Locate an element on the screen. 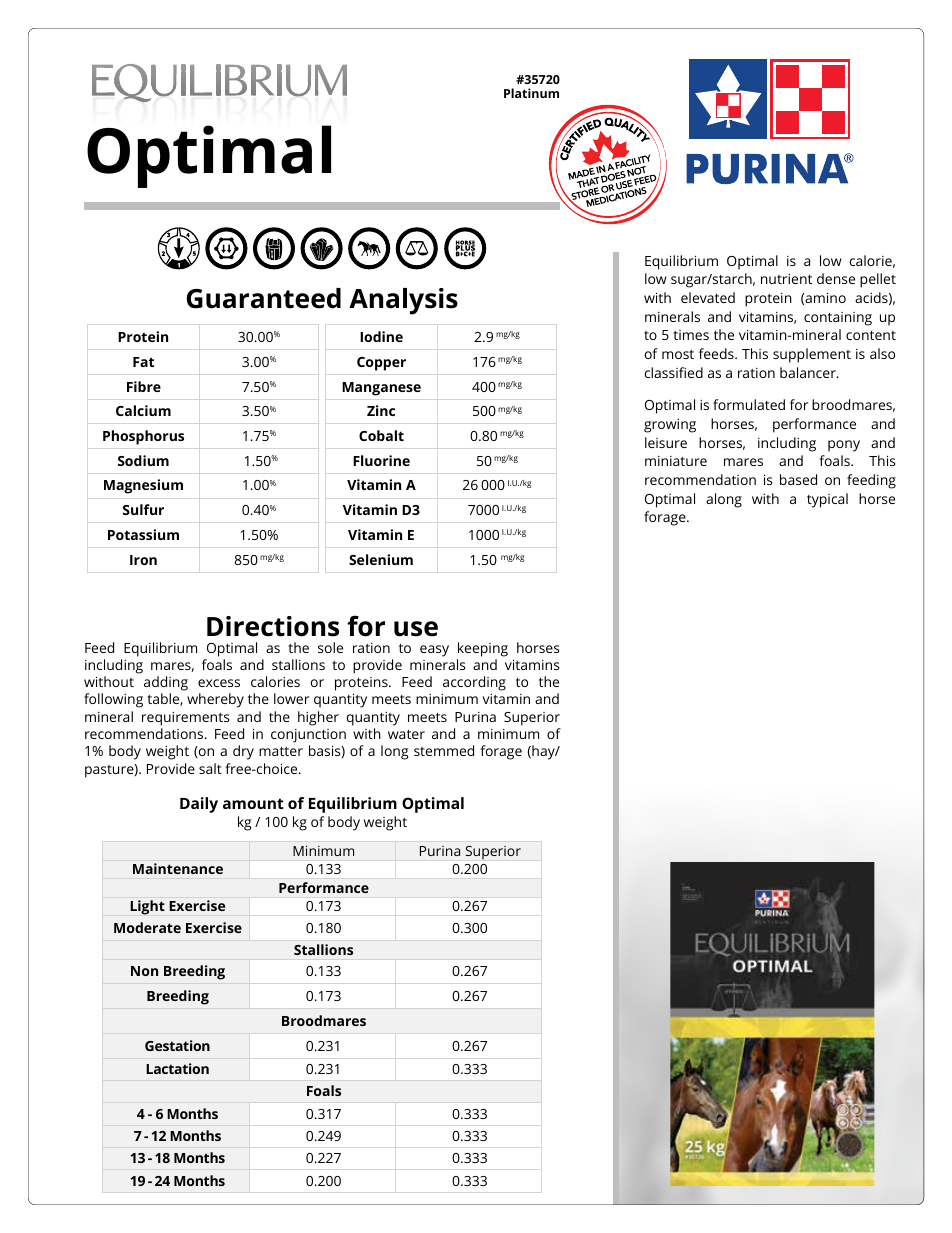  Lactation is located at coordinates (177, 1068).
